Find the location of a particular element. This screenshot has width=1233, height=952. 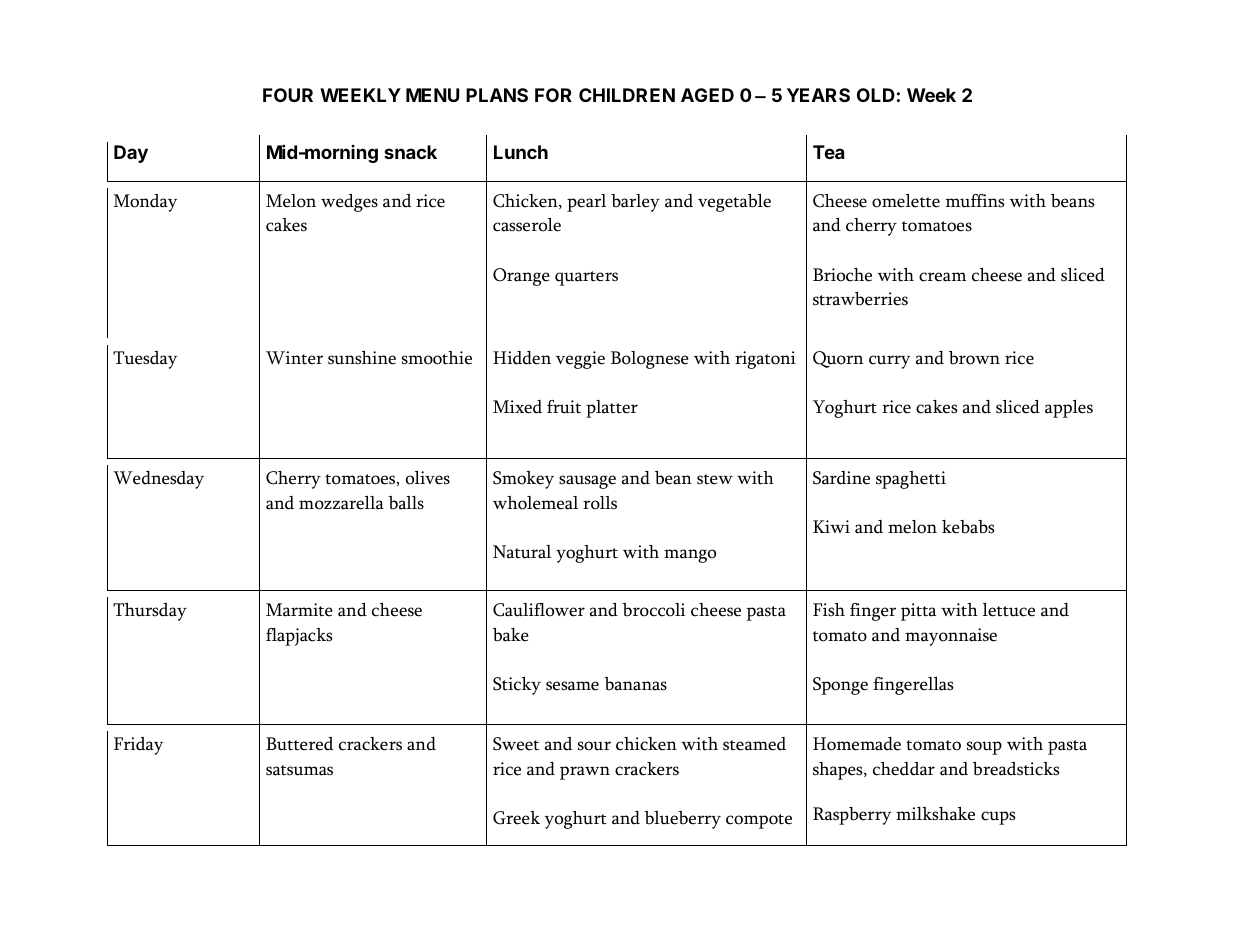

Buttered is located at coordinates (299, 744).
